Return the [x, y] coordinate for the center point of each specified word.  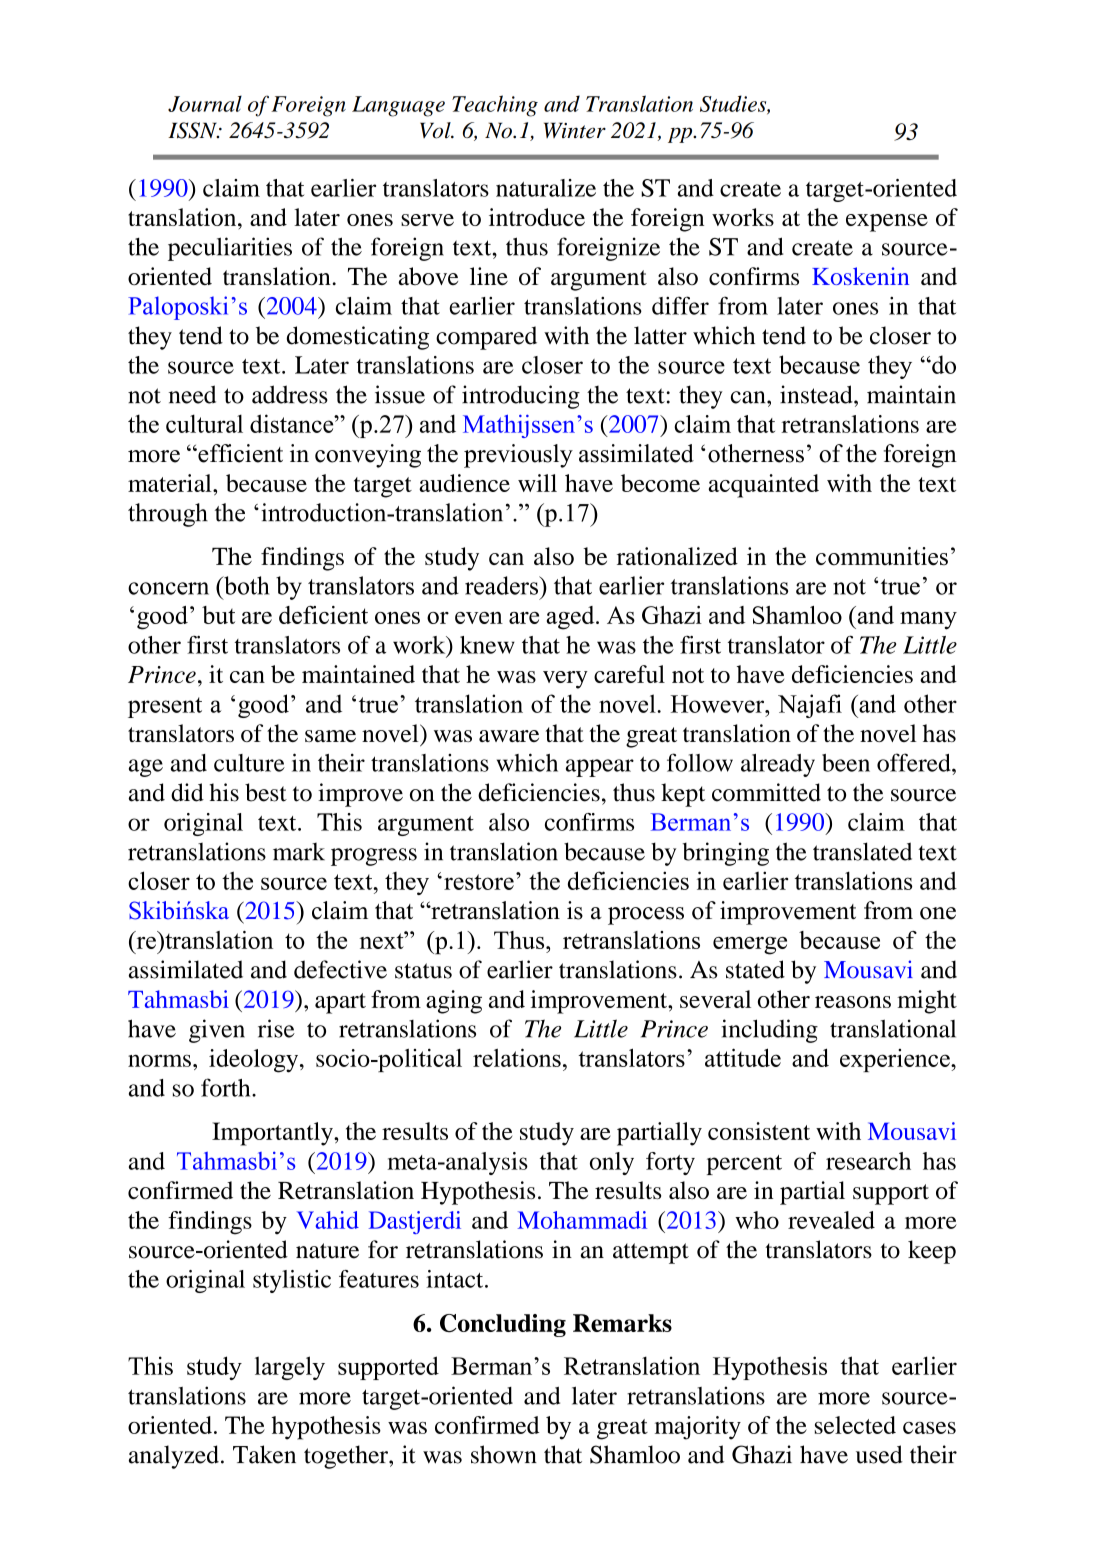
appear [600, 768]
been [846, 763]
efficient [239, 453]
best [266, 792]
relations [517, 1057]
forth [227, 1087]
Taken [264, 1454]
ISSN [193, 130]
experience [896, 1060]
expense [887, 223]
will [537, 483]
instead [817, 394]
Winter [575, 130]
